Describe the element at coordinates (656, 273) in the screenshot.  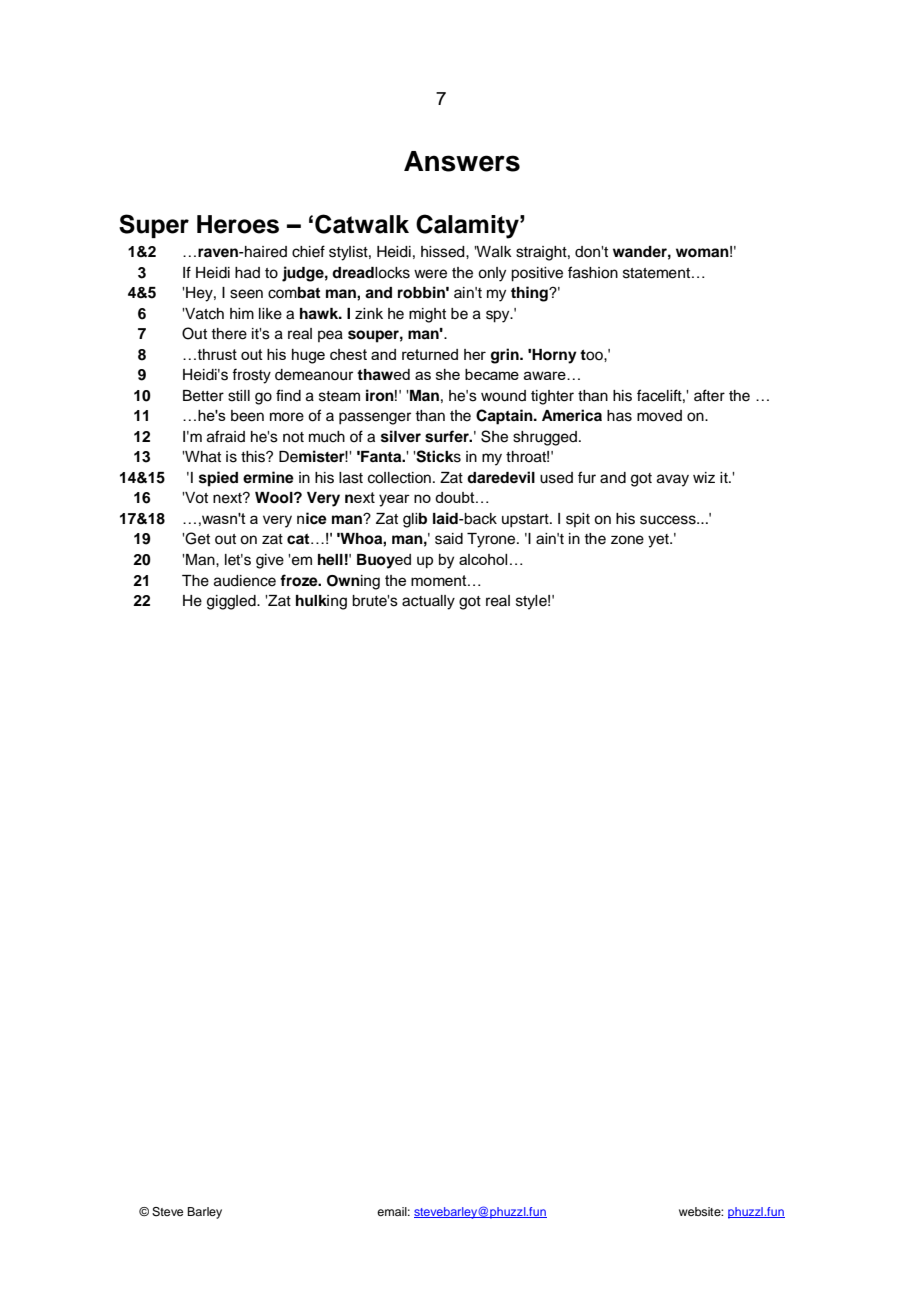
I see `statement` at that location.
